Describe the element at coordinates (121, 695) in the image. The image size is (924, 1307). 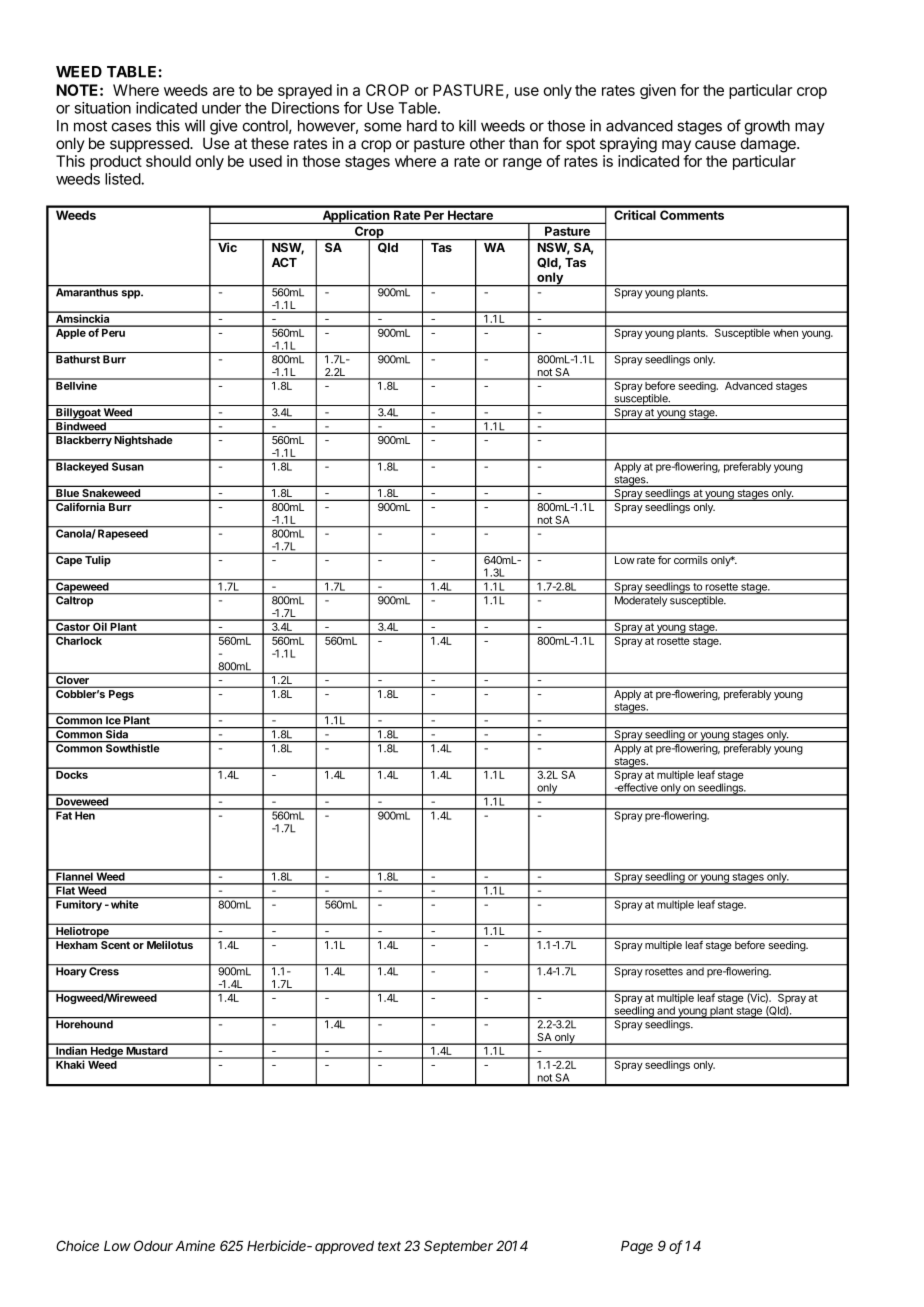
I see `Pegs` at that location.
